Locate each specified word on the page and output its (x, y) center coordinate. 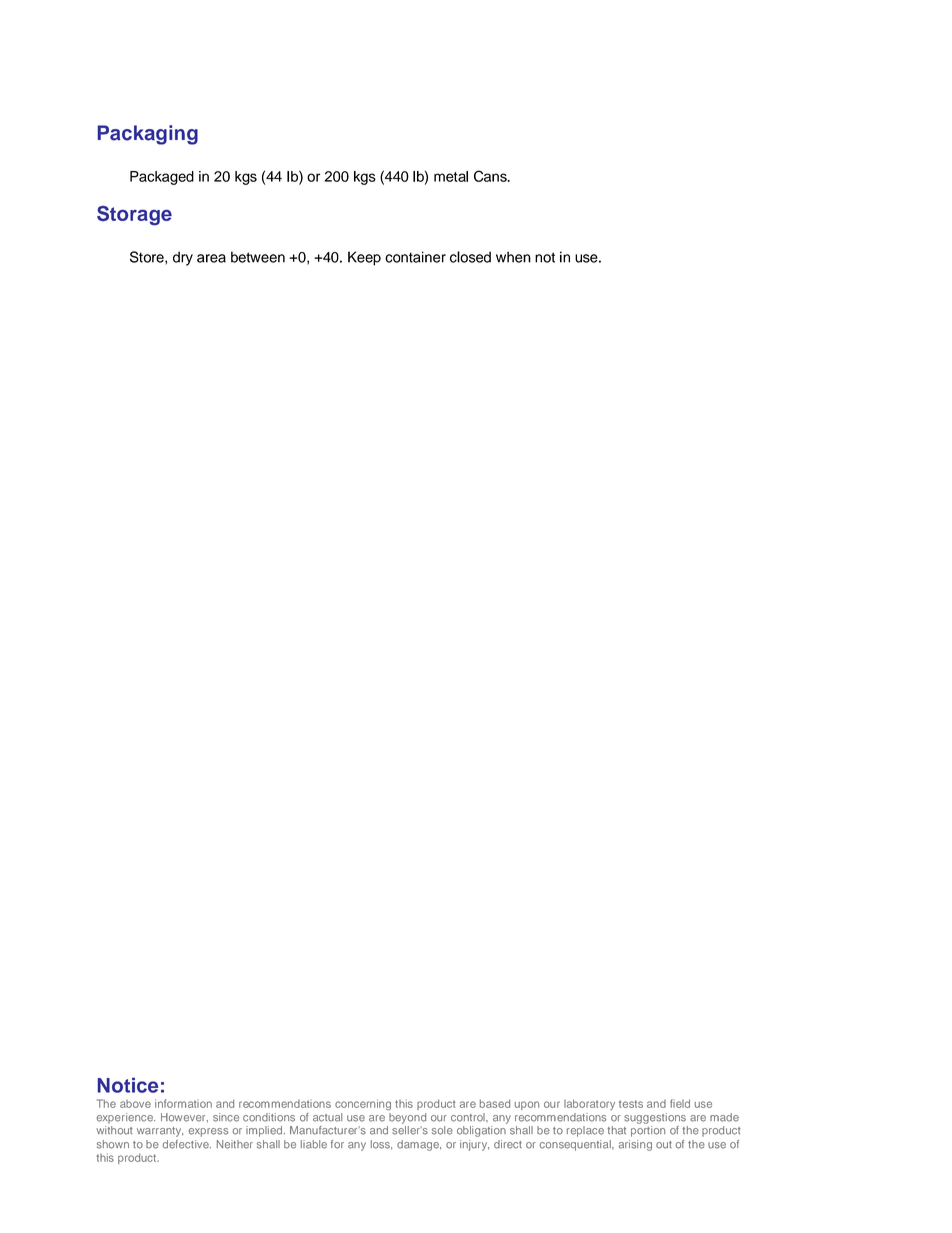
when (513, 257)
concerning (363, 1104)
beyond (407, 1118)
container (415, 257)
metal (451, 176)
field (680, 1103)
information (183, 1103)
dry (183, 258)
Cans (491, 176)
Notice (128, 1085)
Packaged (162, 178)
